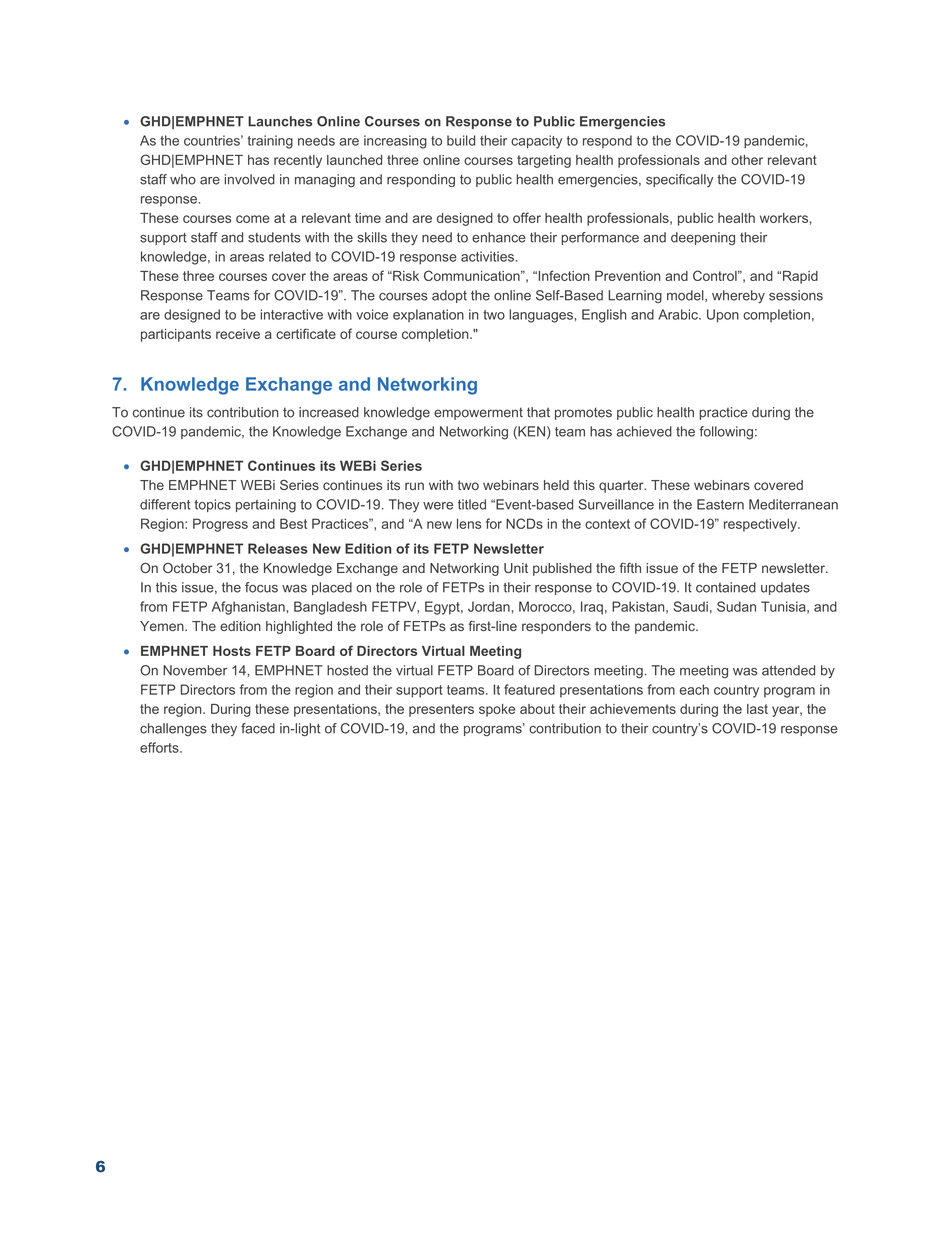 The image size is (952, 1233). Describe the element at coordinates (747, 160) in the image. I see `other` at that location.
